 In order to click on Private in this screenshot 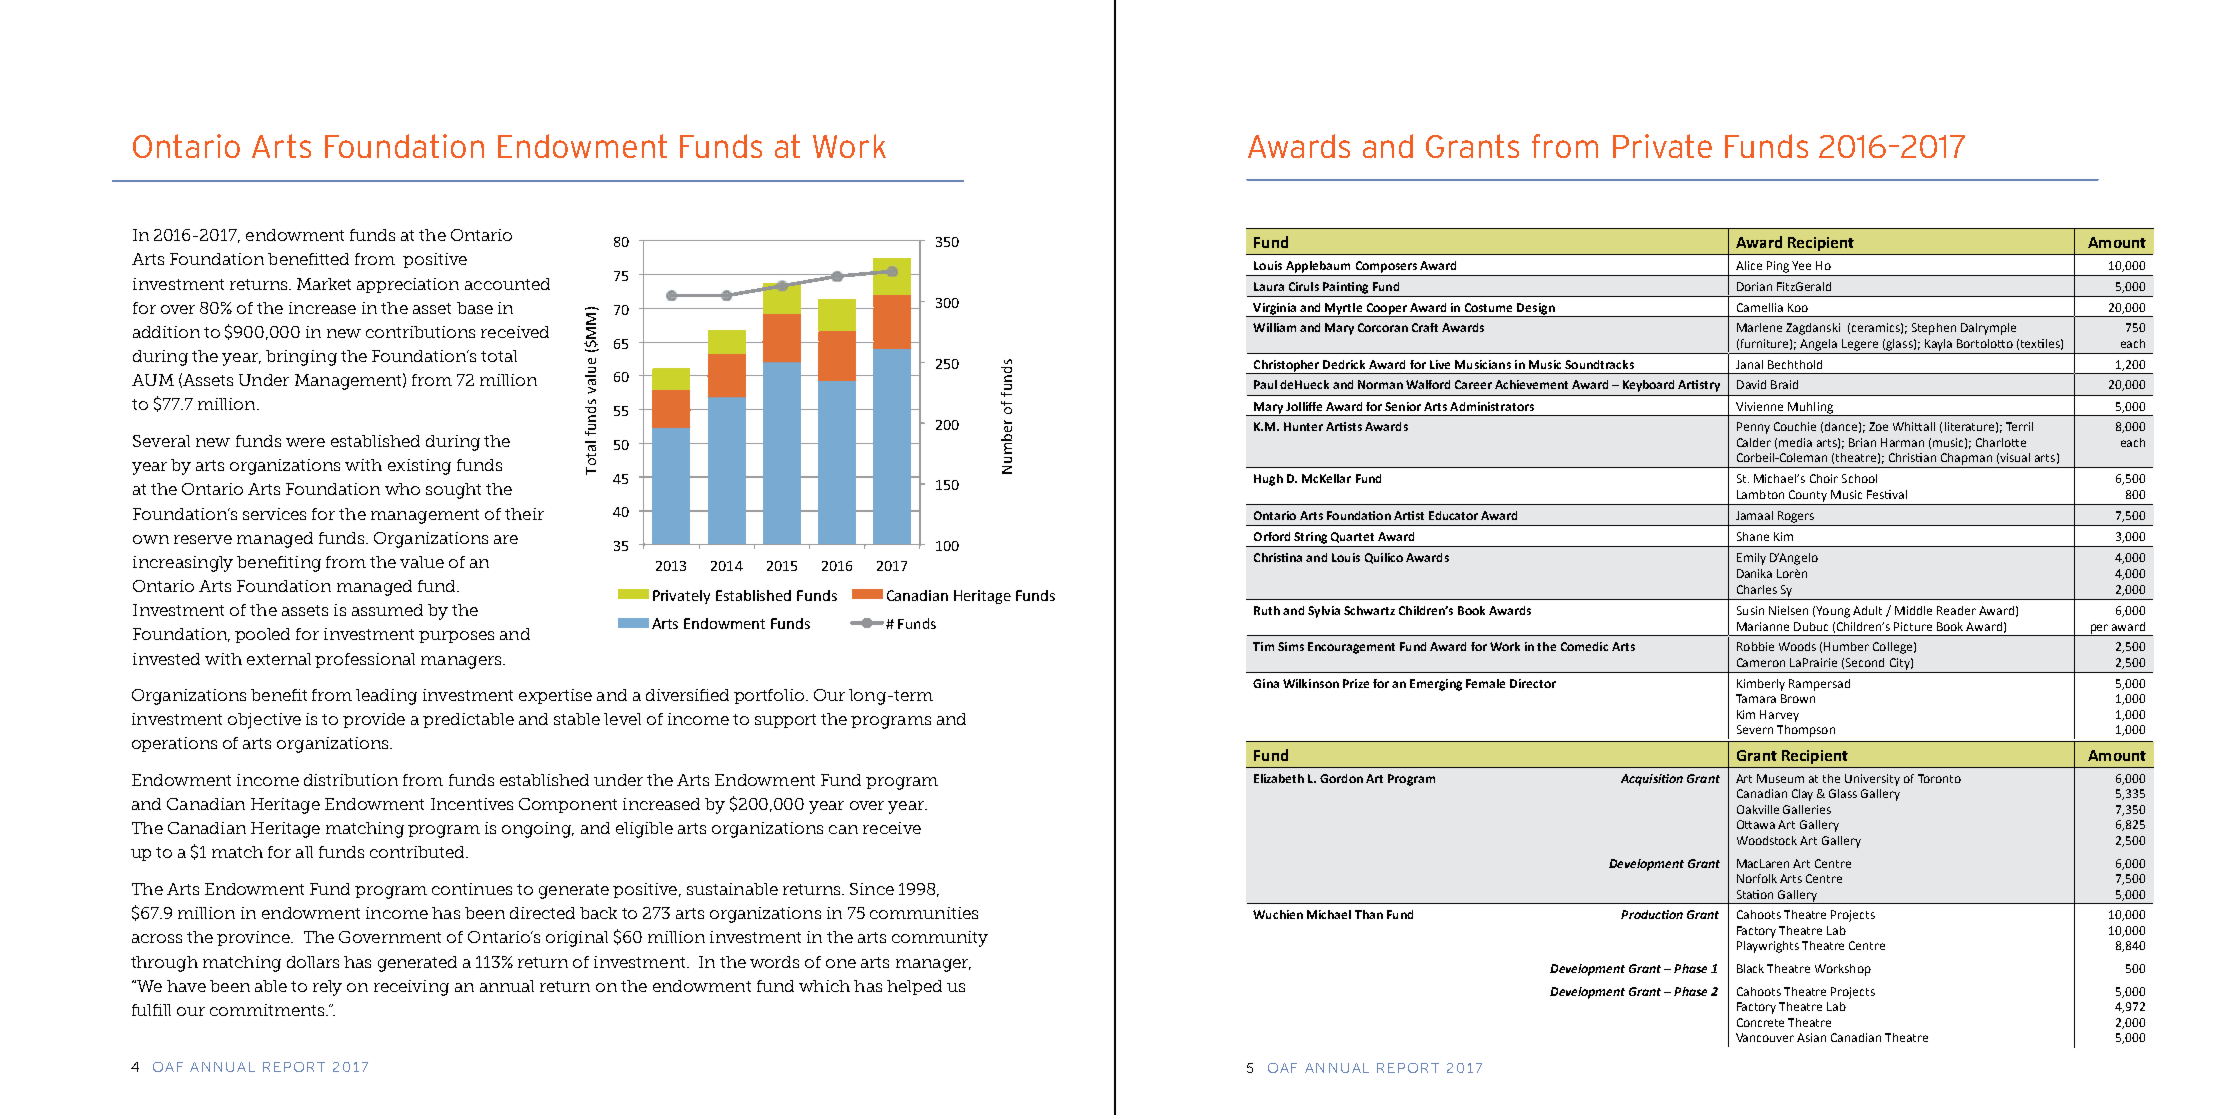, I will do `click(1662, 146)`.
